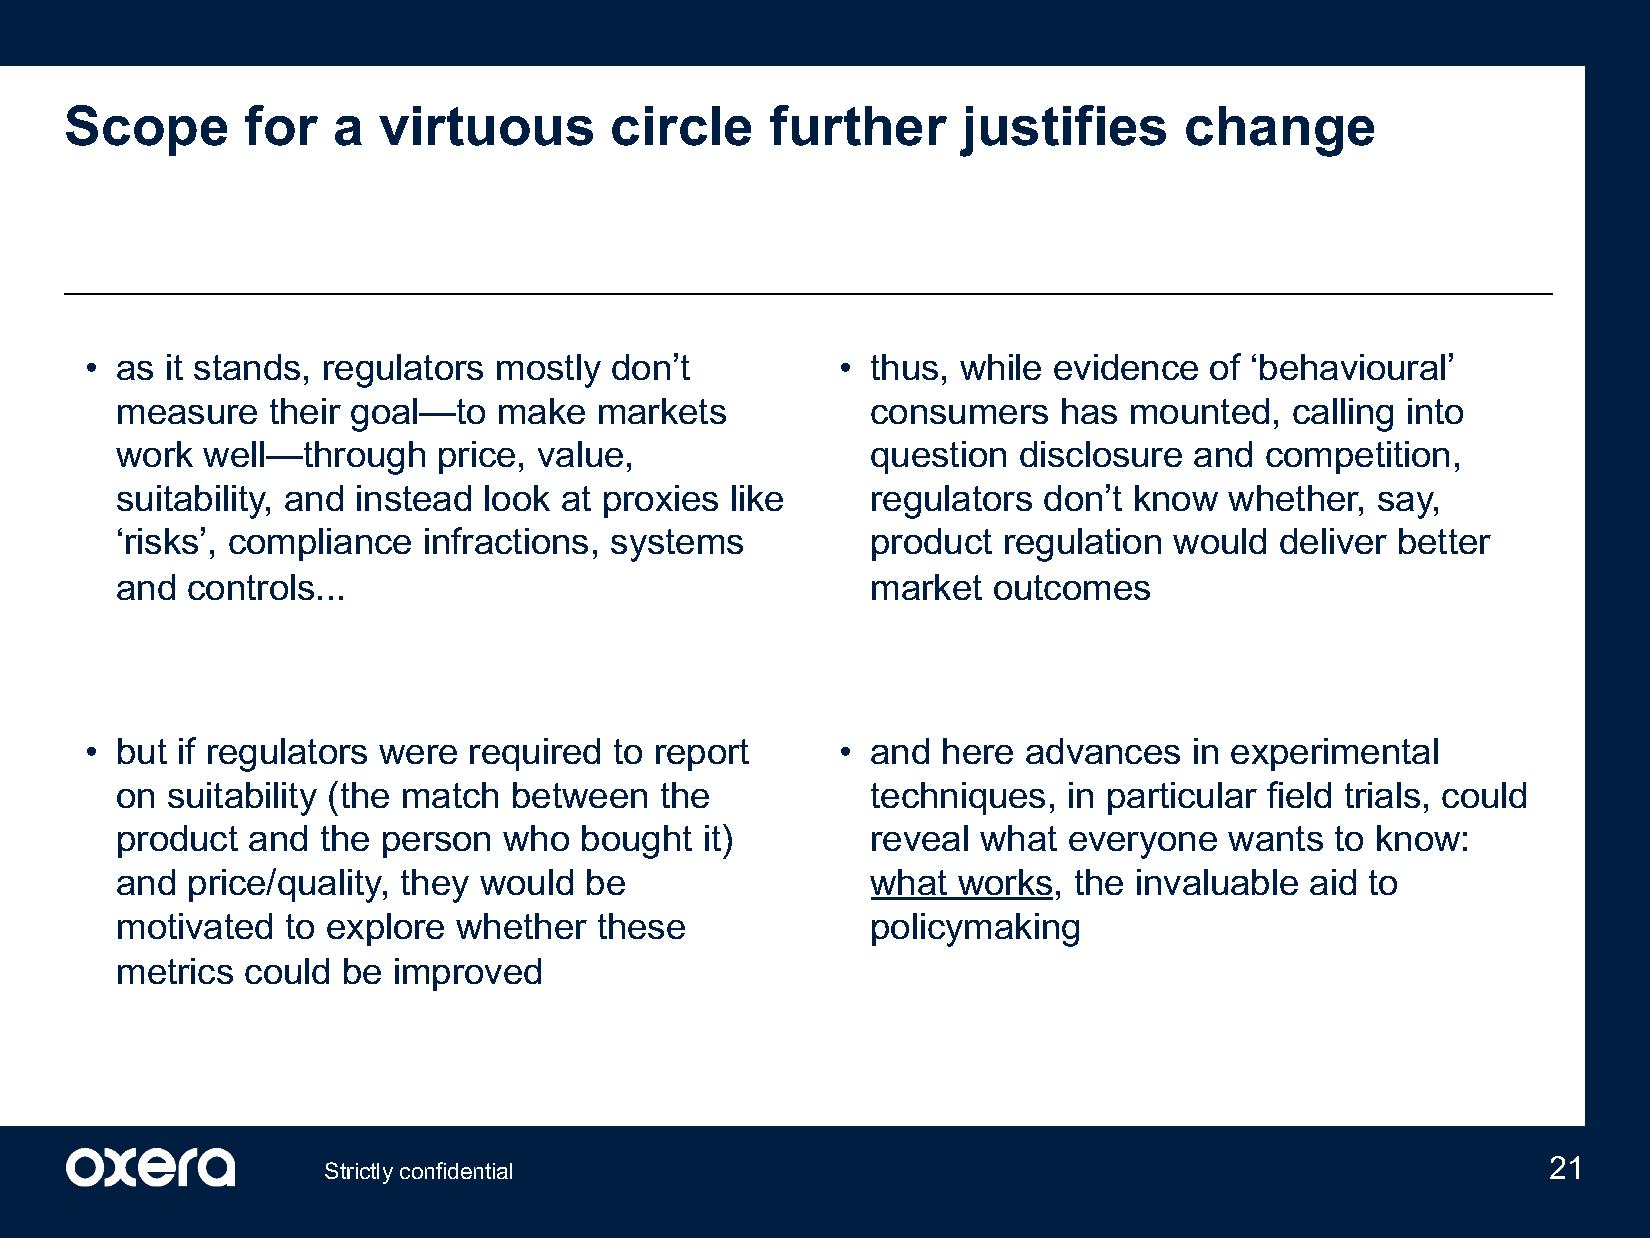 The image size is (1650, 1238). Describe the element at coordinates (1333, 882) in the document. I see `aid` at that location.
